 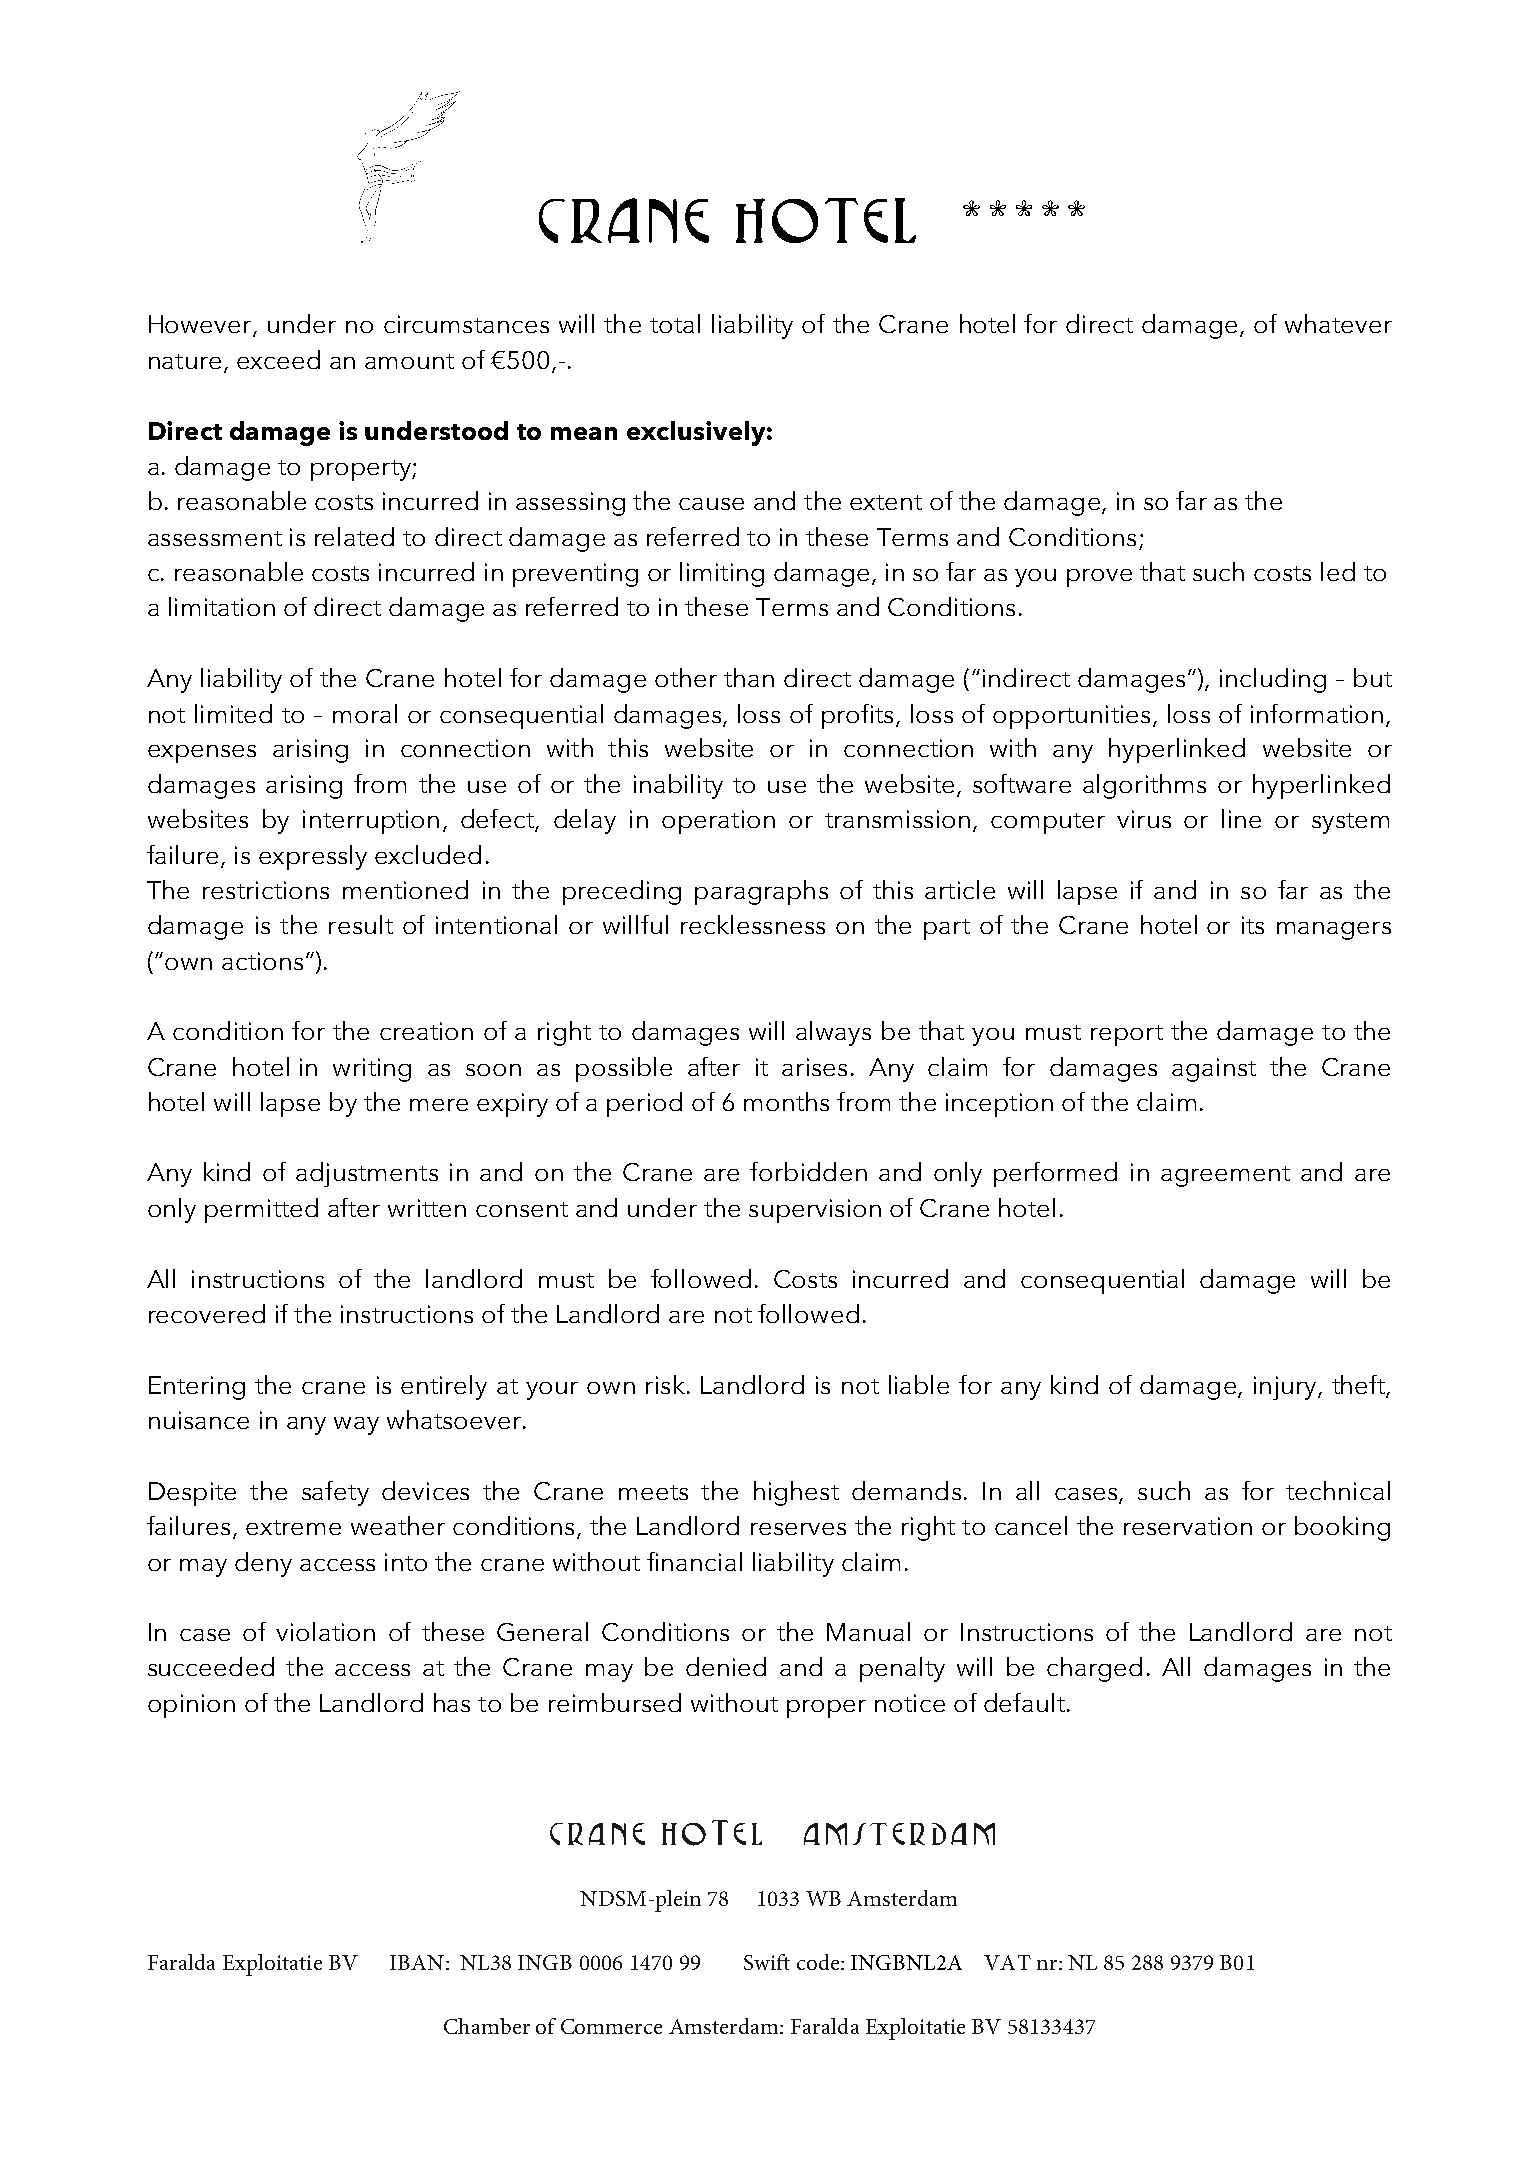 I want to click on Swift, so click(x=767, y=1962).
